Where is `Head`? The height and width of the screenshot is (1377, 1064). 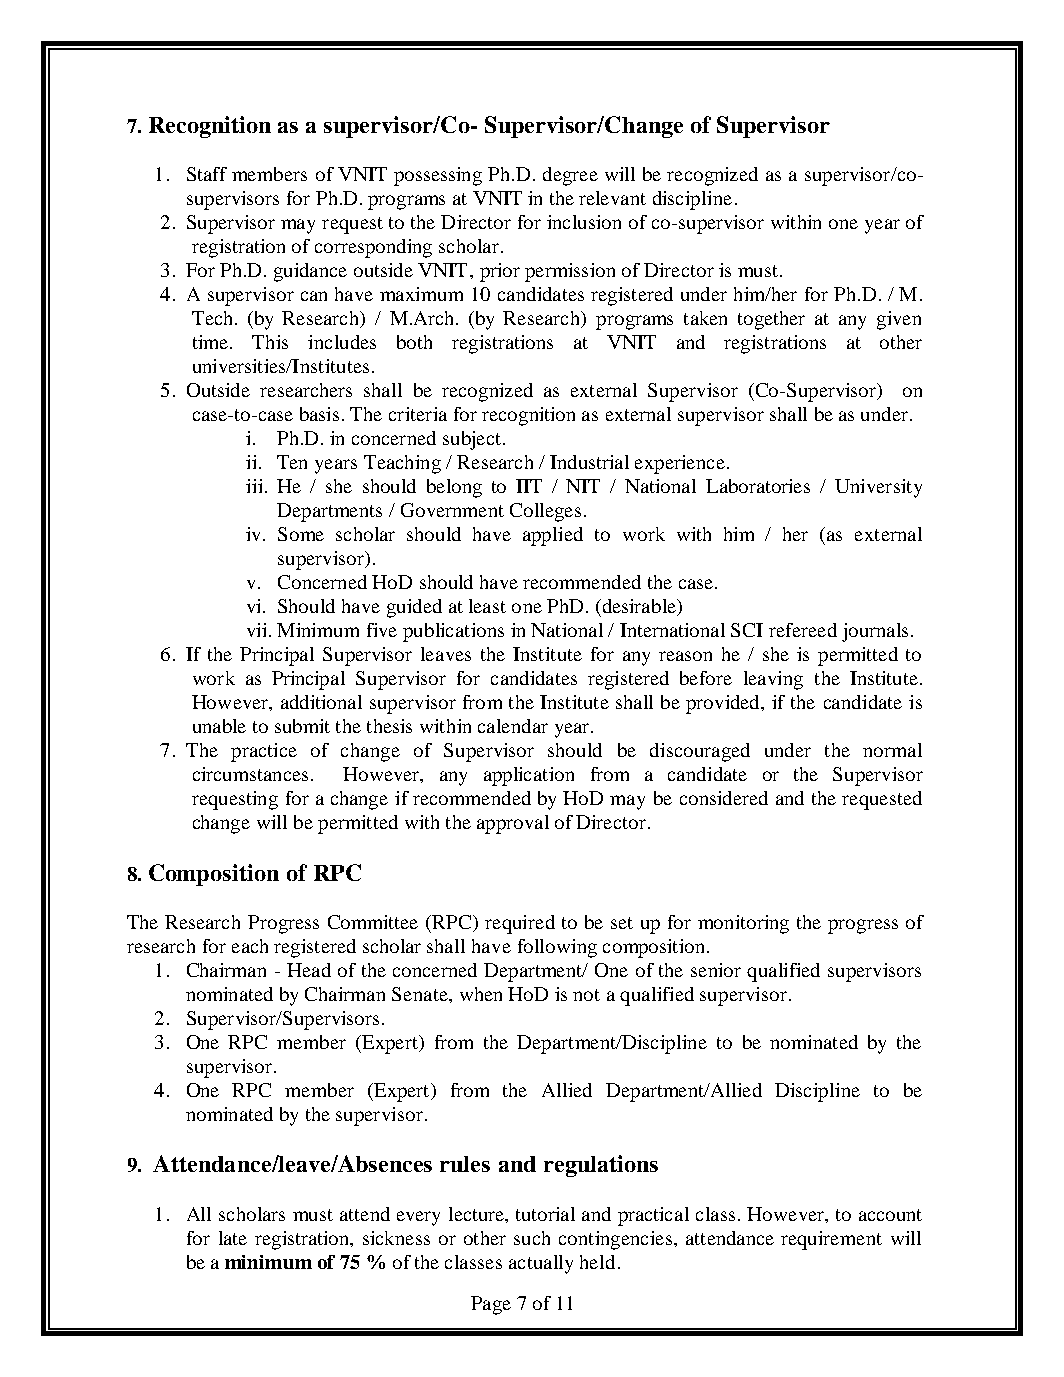 Head is located at coordinates (309, 970).
